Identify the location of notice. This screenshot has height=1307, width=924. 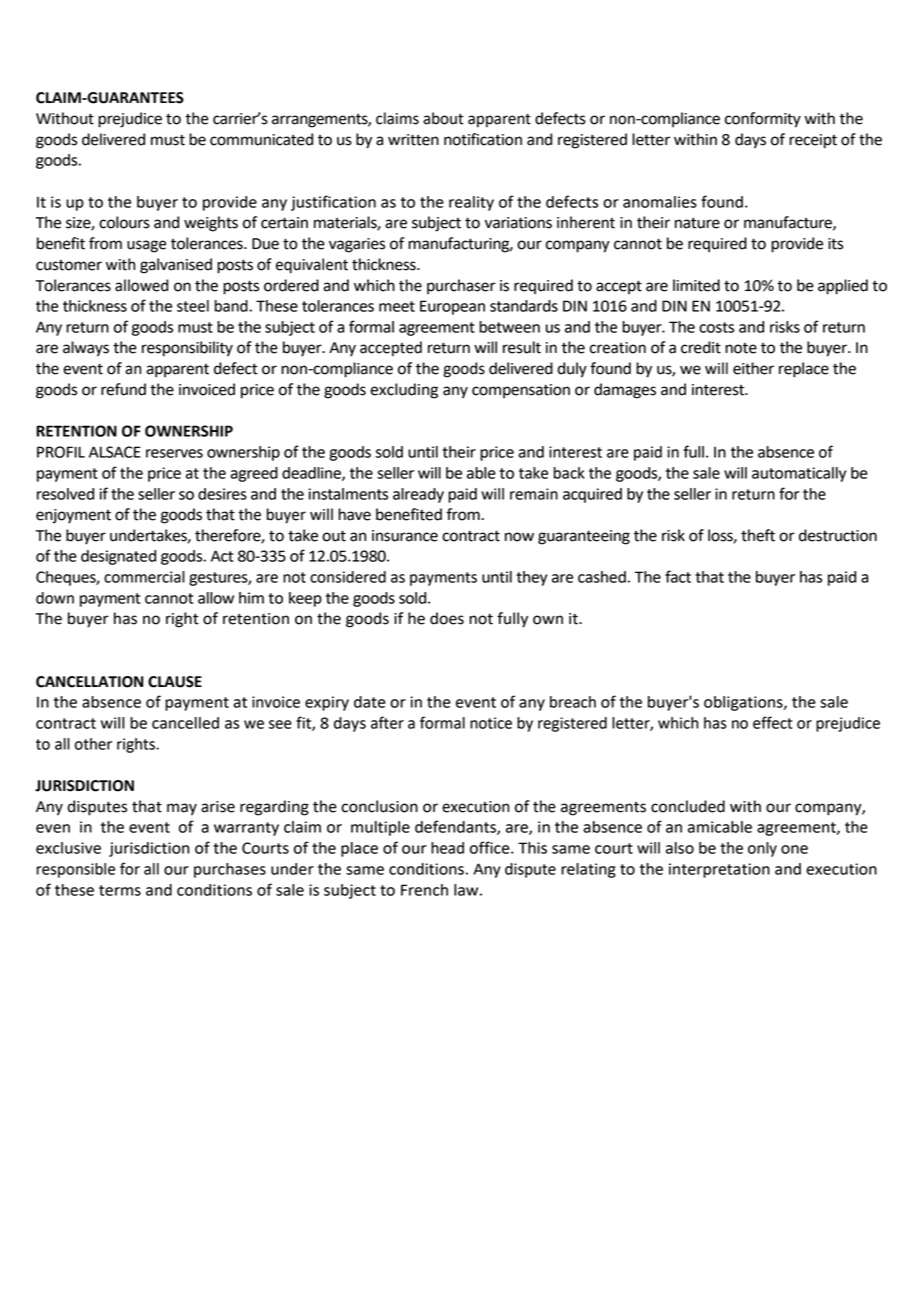
(491, 723).
